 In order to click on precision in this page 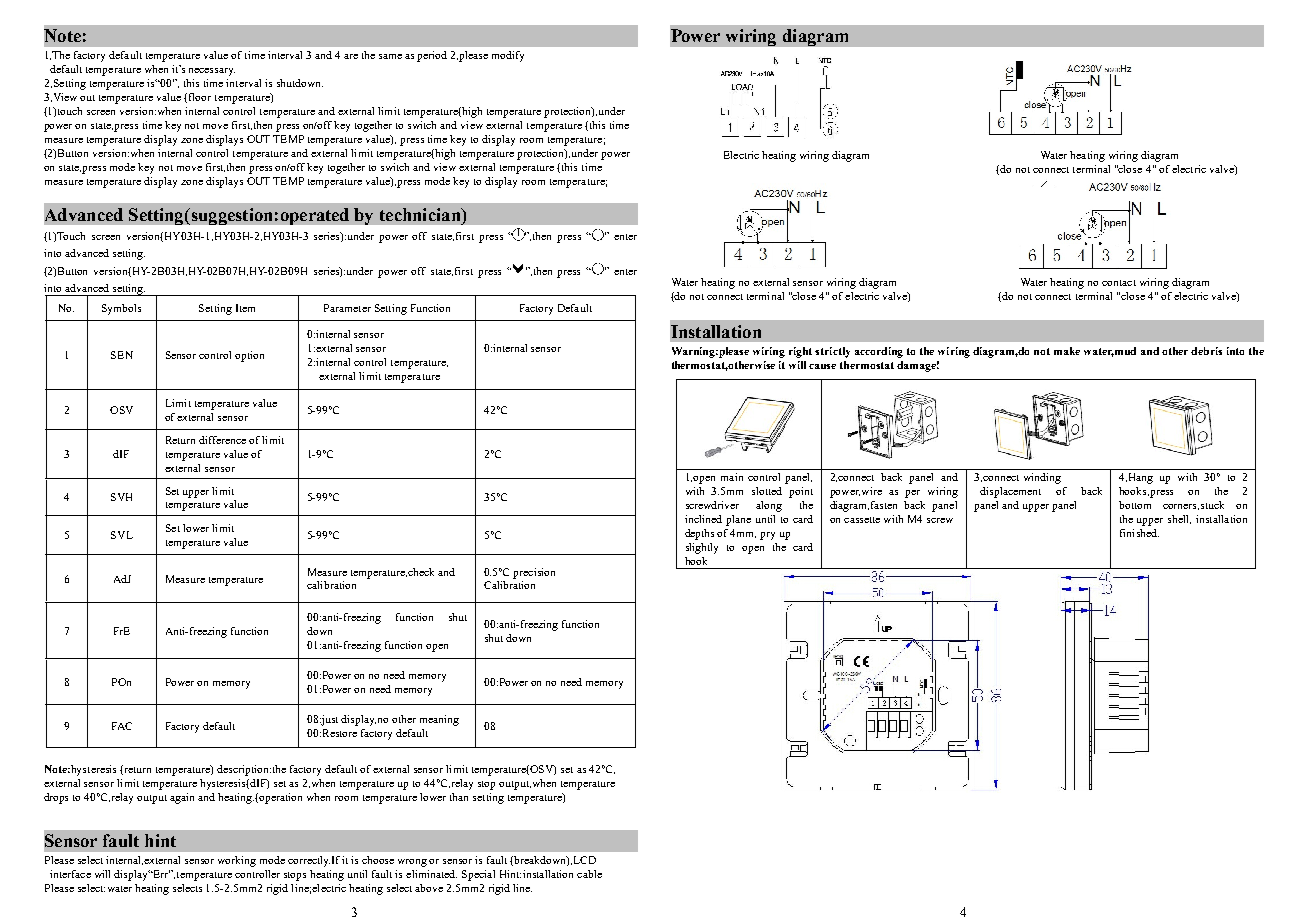, I will do `click(534, 573)`.
